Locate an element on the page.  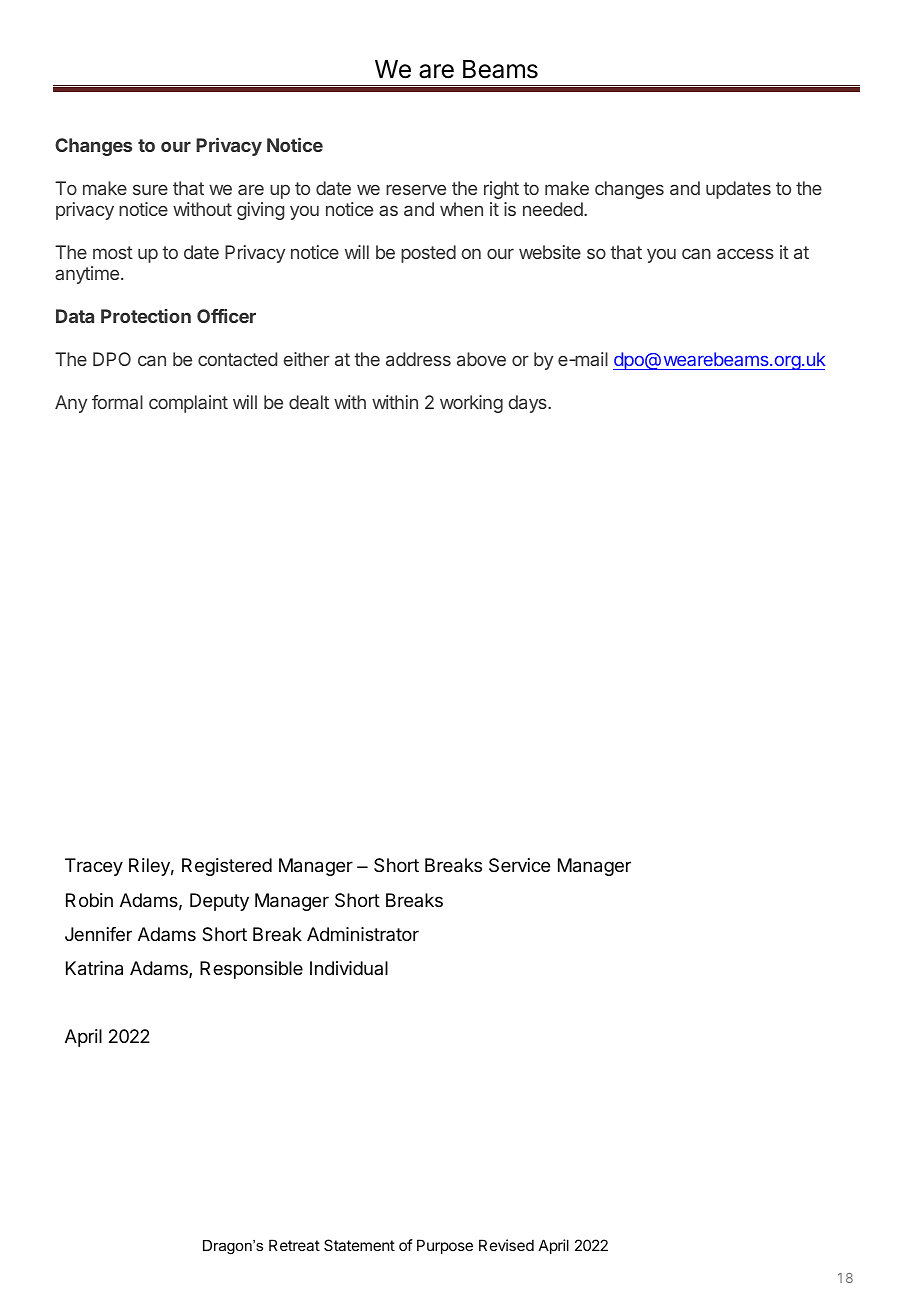
Retreat is located at coordinates (294, 1245).
